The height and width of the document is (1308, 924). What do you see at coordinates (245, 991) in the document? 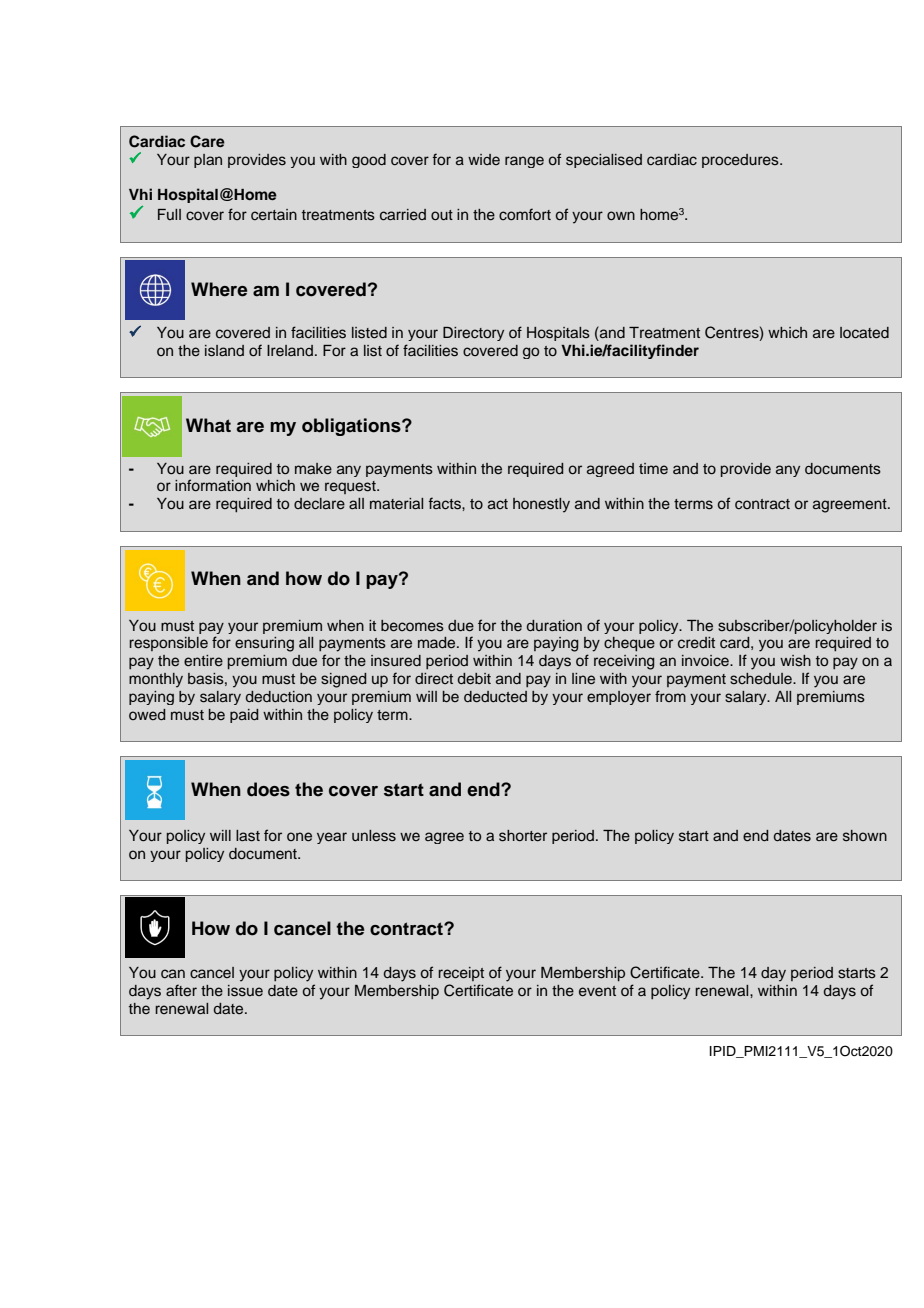
I see `issue` at bounding box center [245, 991].
